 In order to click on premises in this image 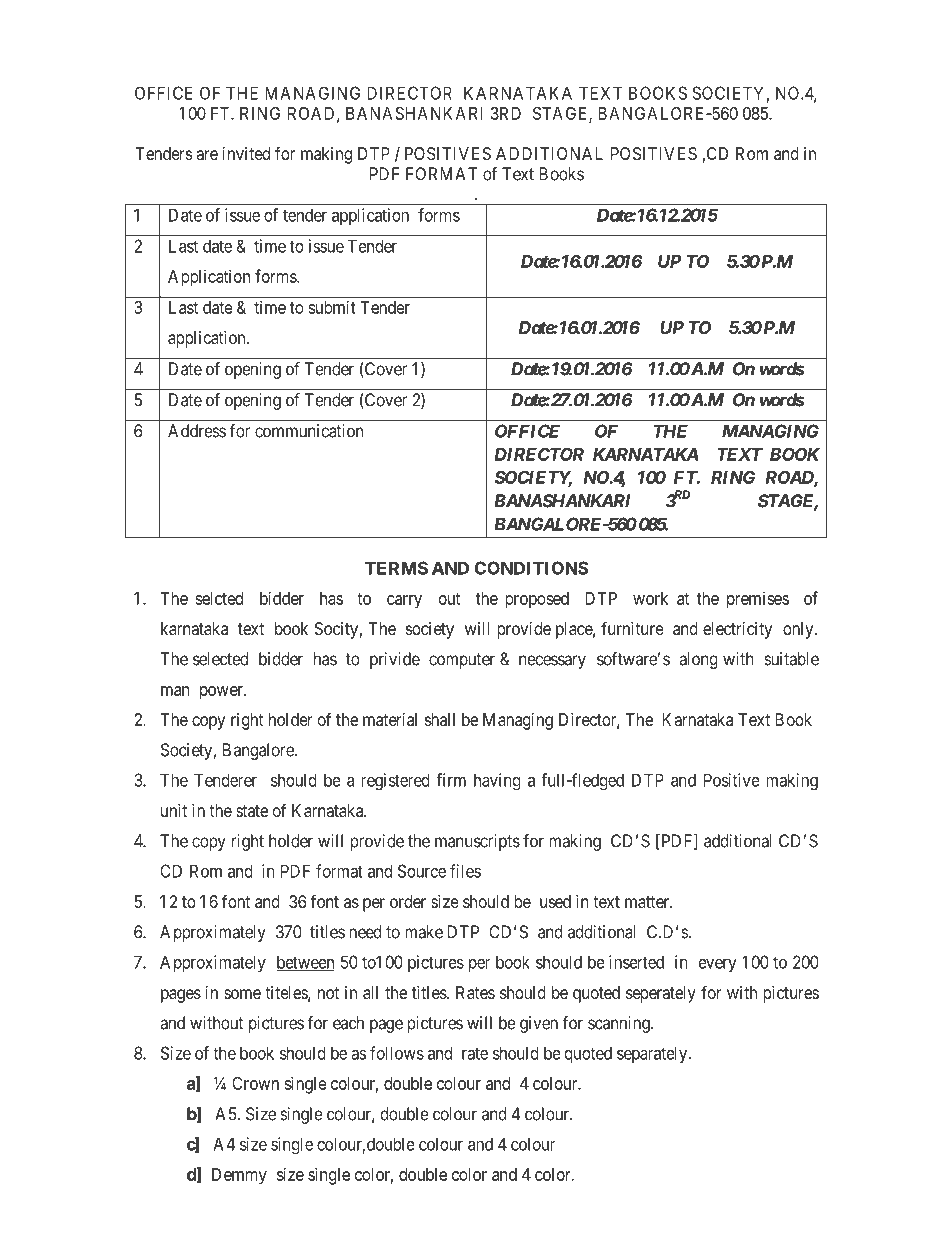, I will do `click(758, 600)`.
